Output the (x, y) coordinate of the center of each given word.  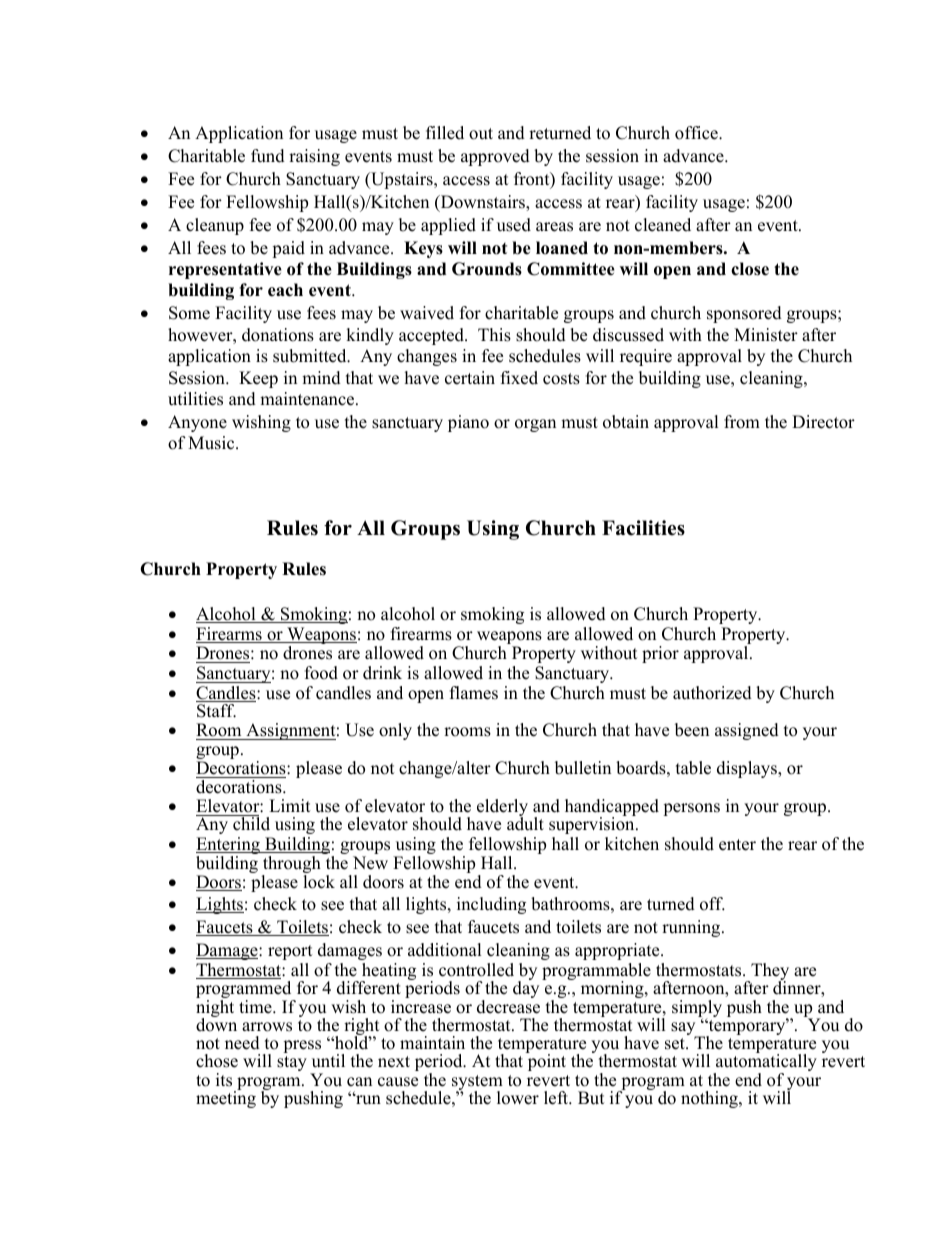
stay (292, 1063)
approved (495, 157)
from (742, 422)
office (697, 133)
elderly (502, 809)
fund (268, 156)
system (477, 1084)
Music (212, 443)
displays (748, 769)
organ (535, 425)
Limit (290, 805)
